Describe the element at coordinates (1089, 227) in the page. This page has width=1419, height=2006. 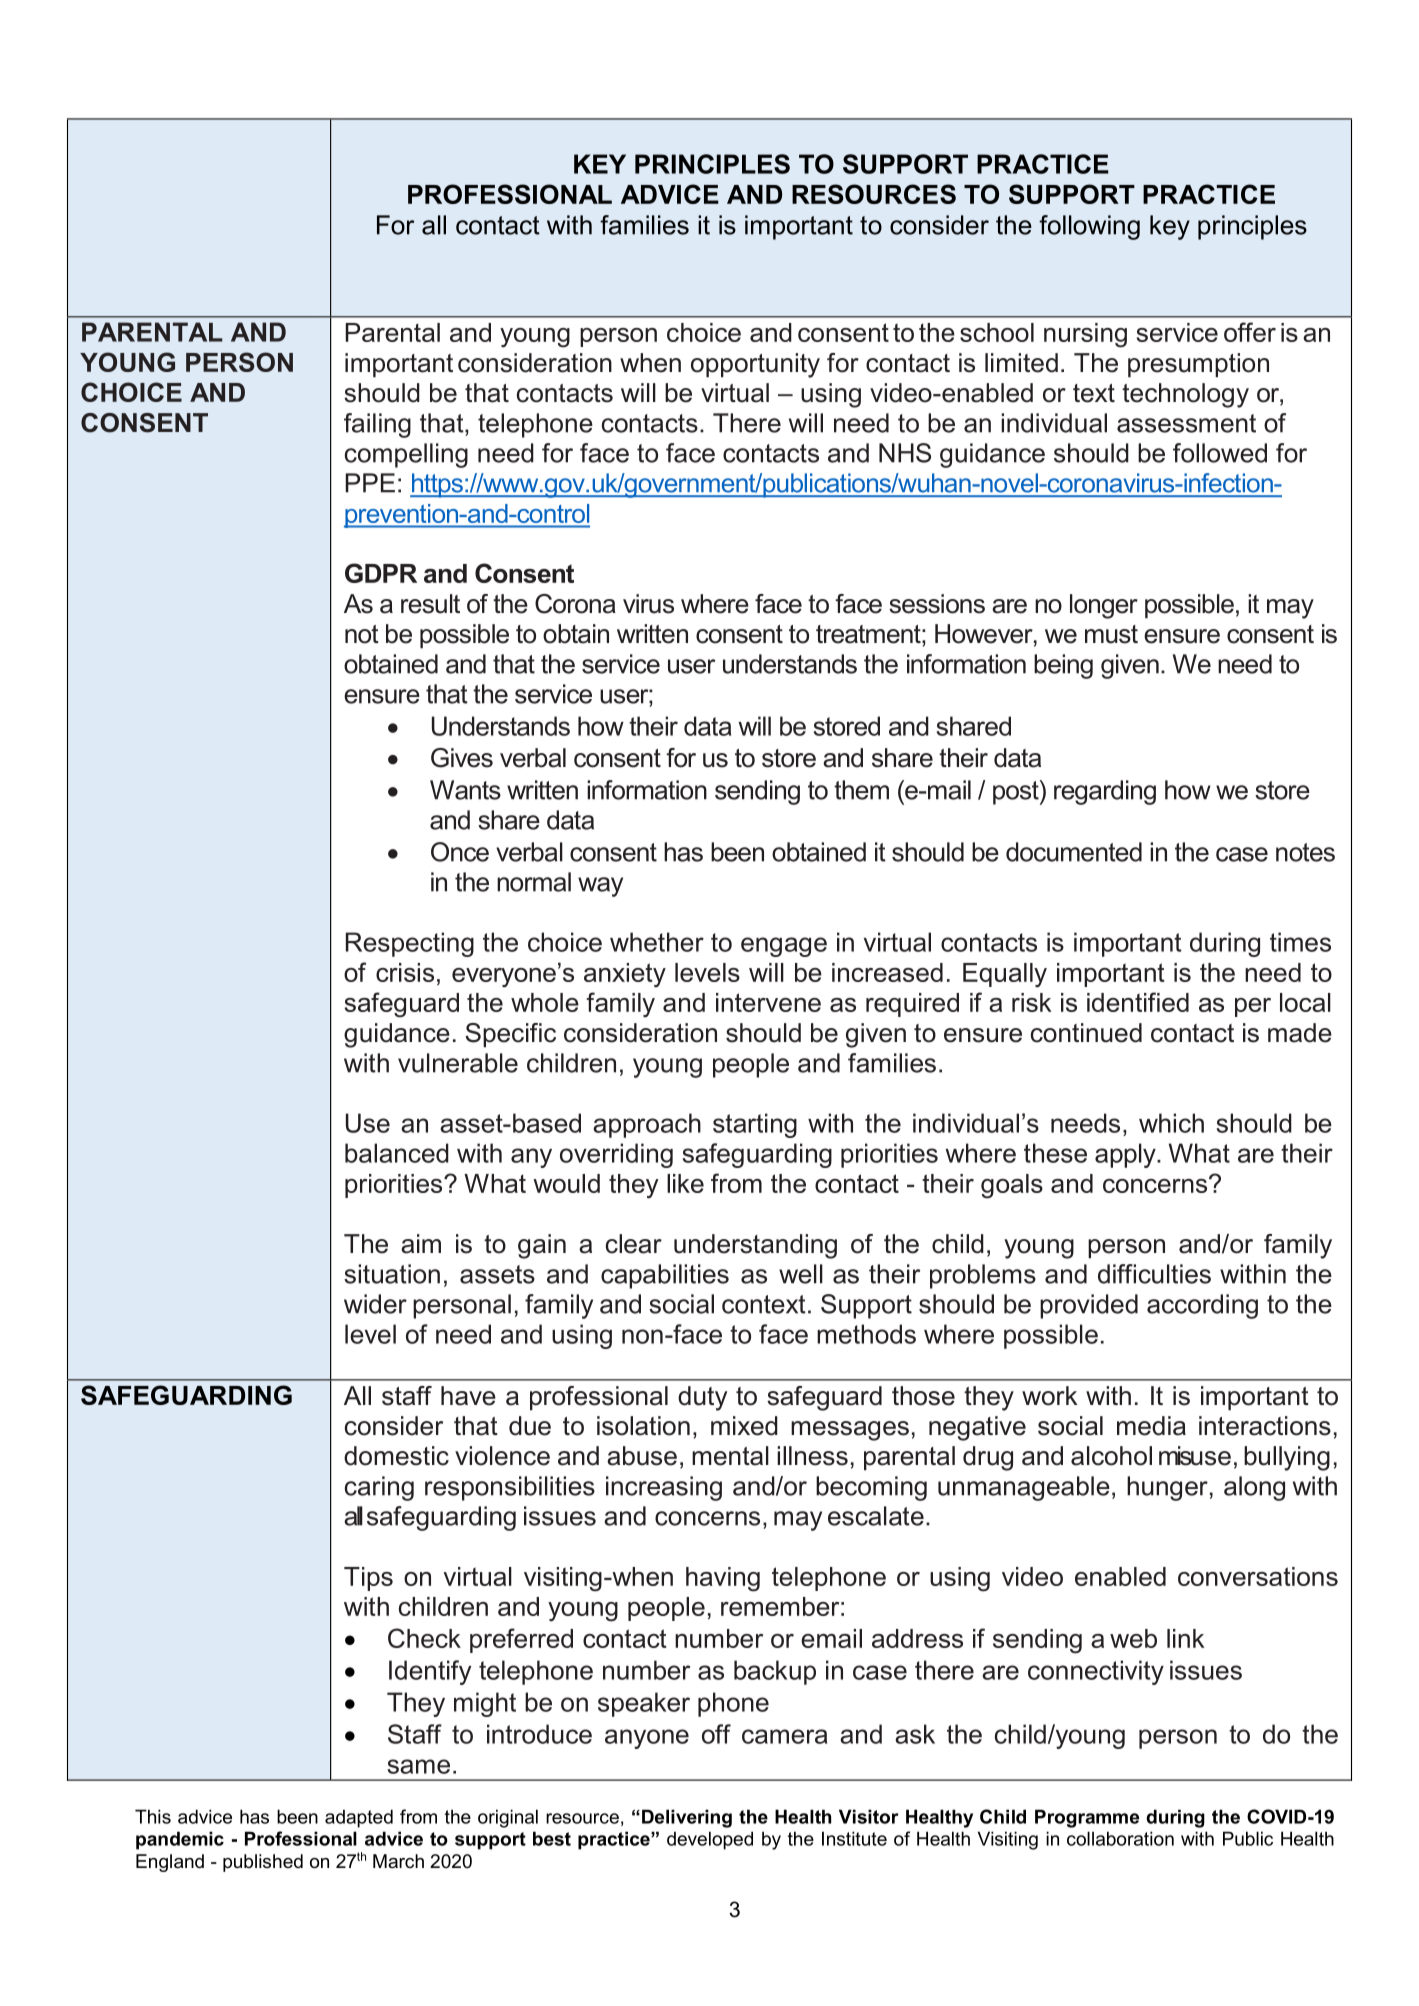
I see `following` at that location.
